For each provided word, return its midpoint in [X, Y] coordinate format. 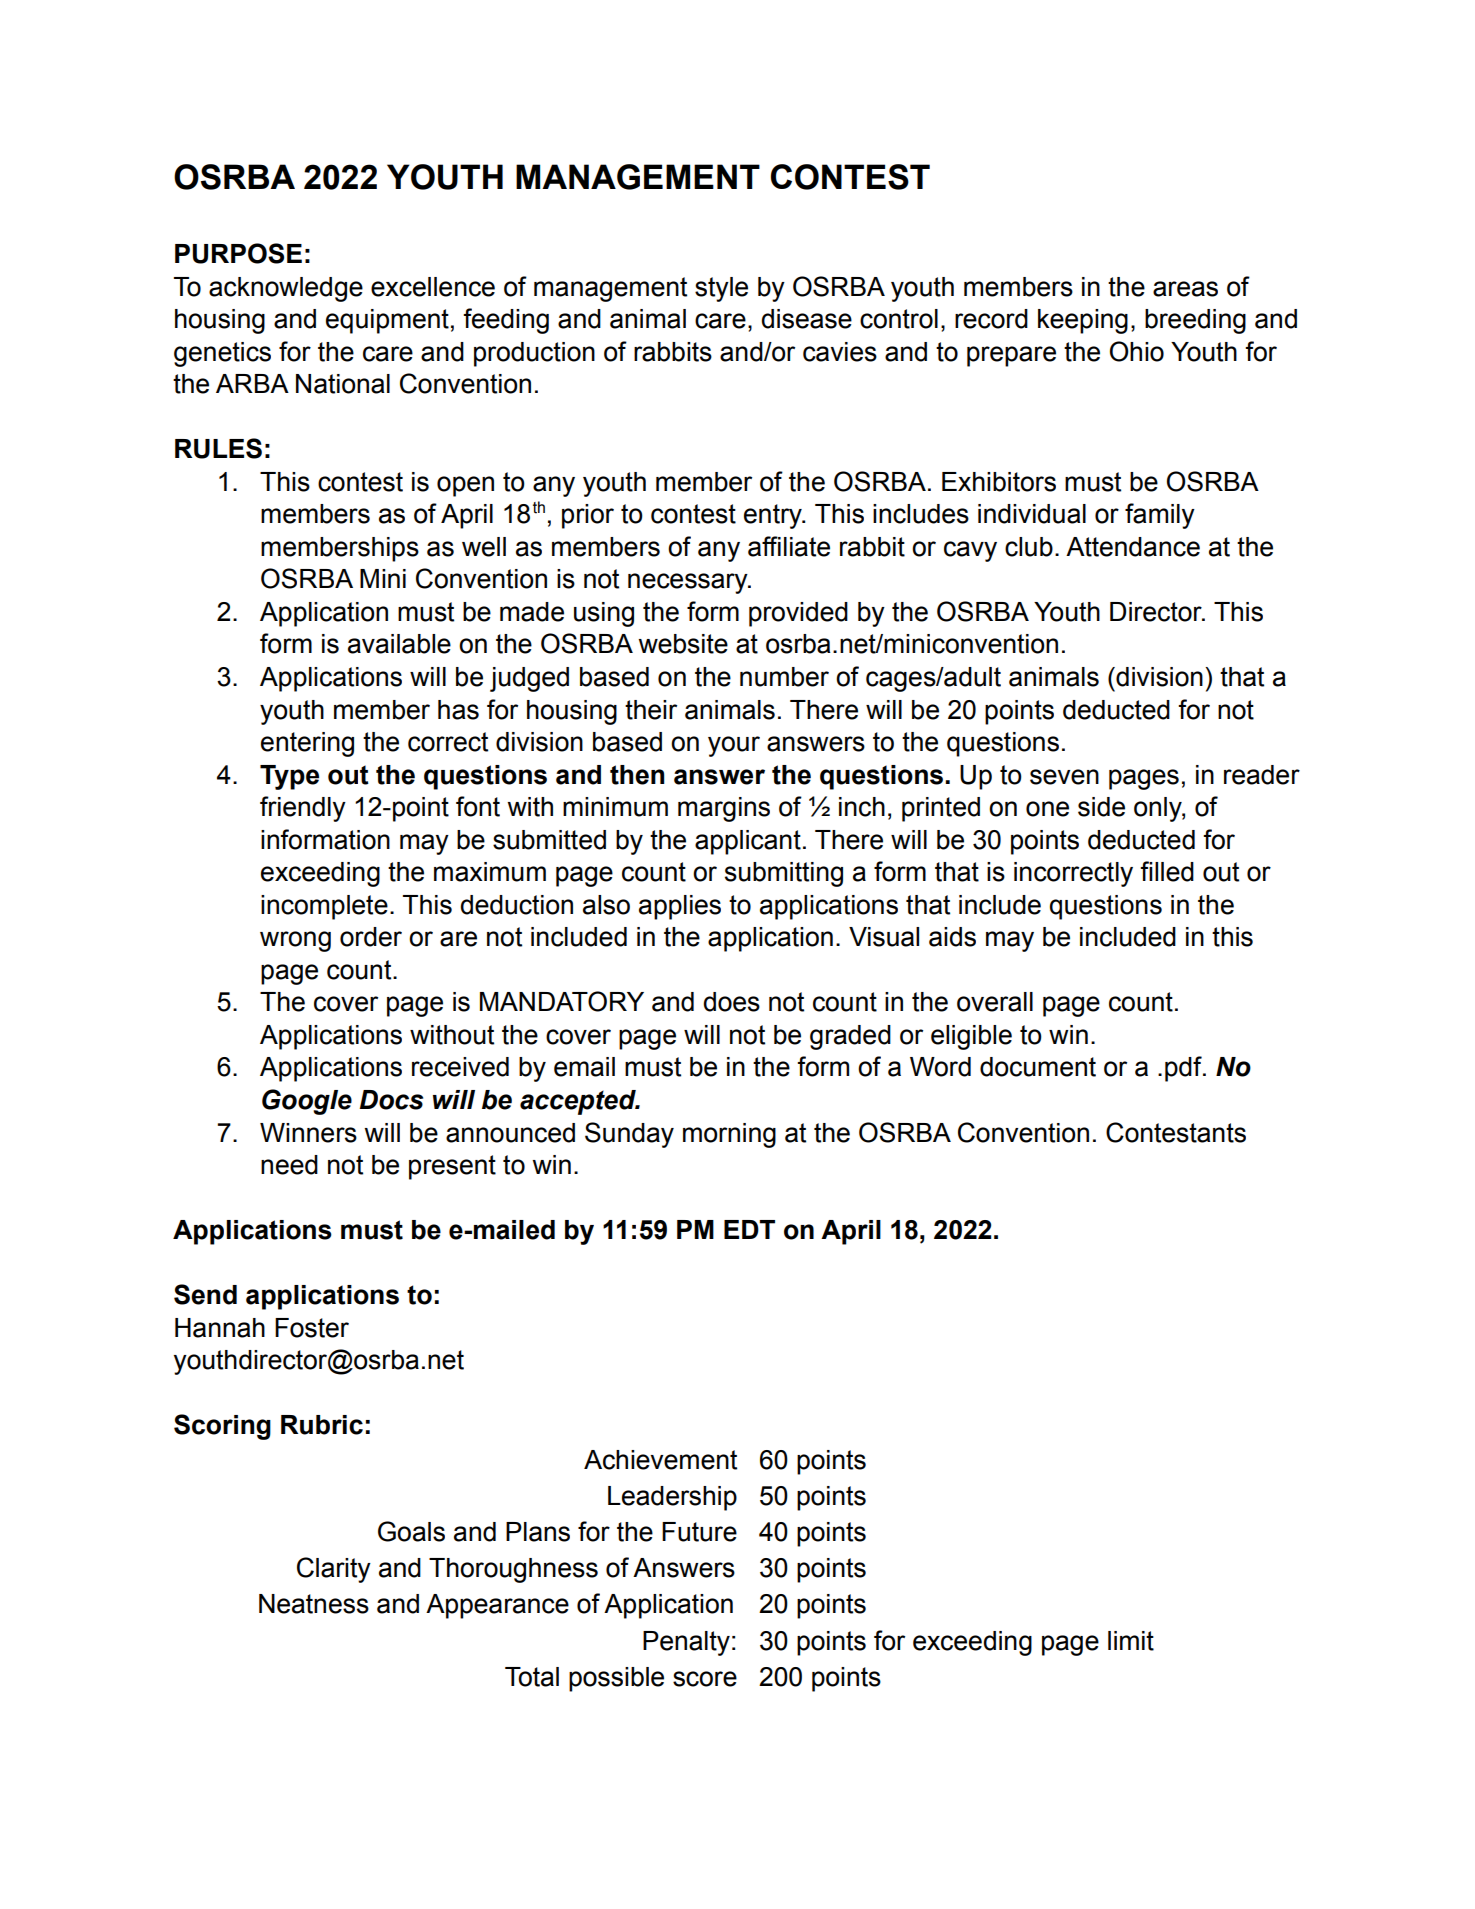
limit [1131, 1641]
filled [1167, 871]
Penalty [686, 1643]
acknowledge [286, 289]
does [731, 1002]
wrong [295, 941]
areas [1185, 289]
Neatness [314, 1604]
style [721, 289]
